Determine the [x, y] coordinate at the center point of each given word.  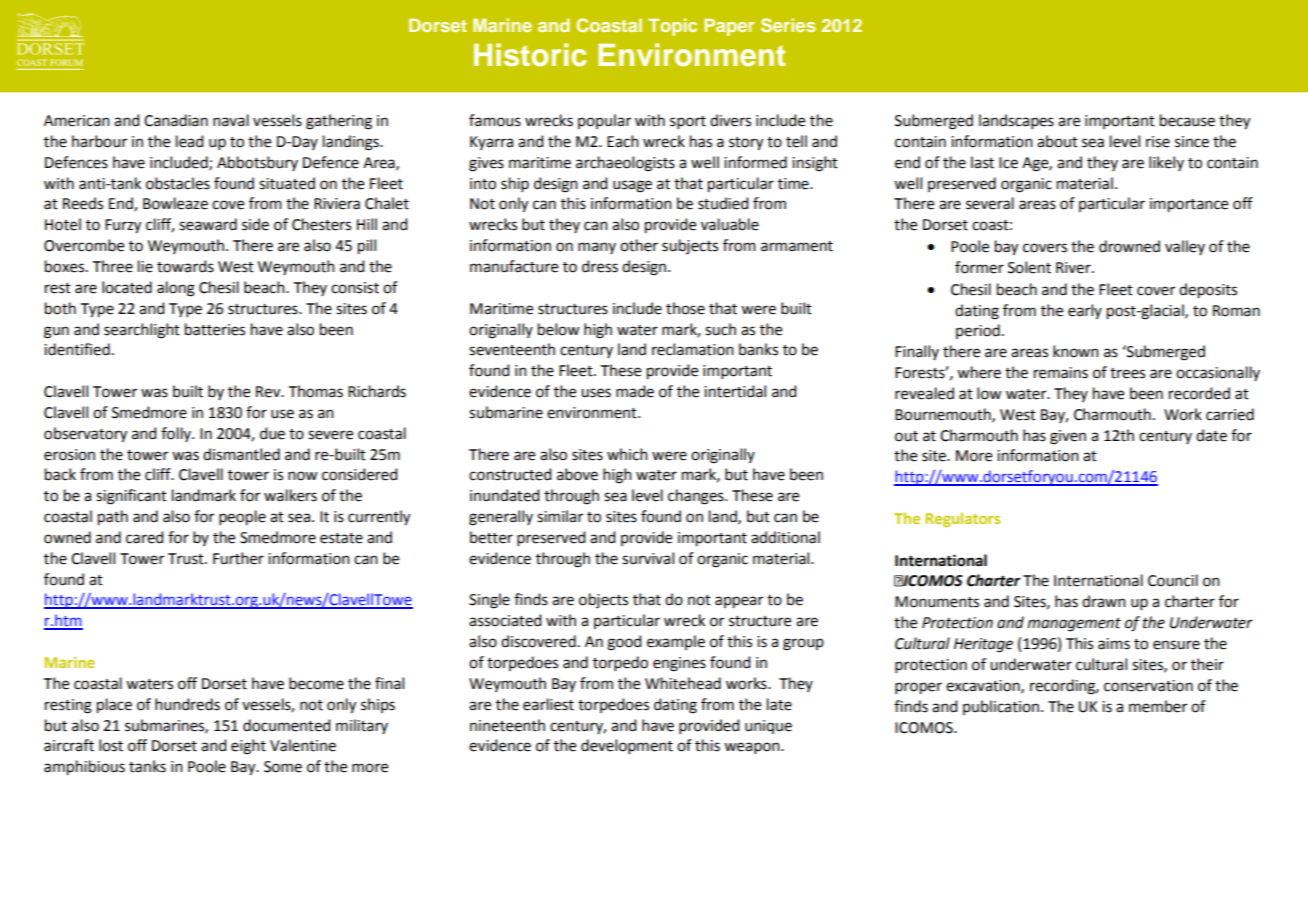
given [1068, 437]
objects [603, 600]
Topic [672, 27]
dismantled [241, 454]
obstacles [178, 183]
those [685, 308]
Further [238, 558]
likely [1166, 163]
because [1187, 120]
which [627, 454]
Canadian [176, 120]
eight [248, 747]
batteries [215, 329]
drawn [1104, 601]
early [1085, 311]
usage [632, 186]
